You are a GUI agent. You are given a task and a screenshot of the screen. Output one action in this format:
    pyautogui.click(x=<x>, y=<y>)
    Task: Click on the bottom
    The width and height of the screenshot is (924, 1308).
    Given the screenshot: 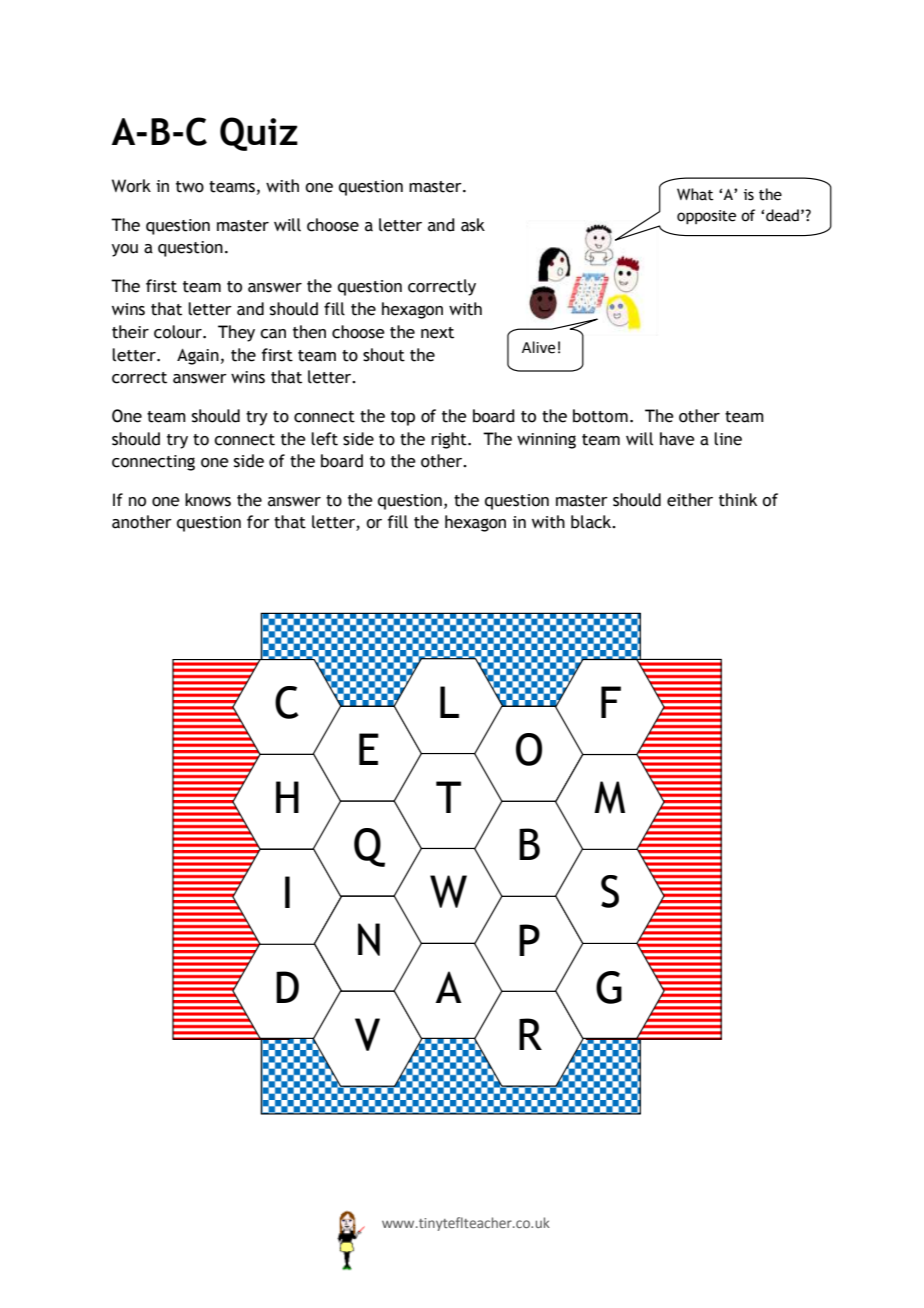 What is the action you would take?
    pyautogui.click(x=600, y=416)
